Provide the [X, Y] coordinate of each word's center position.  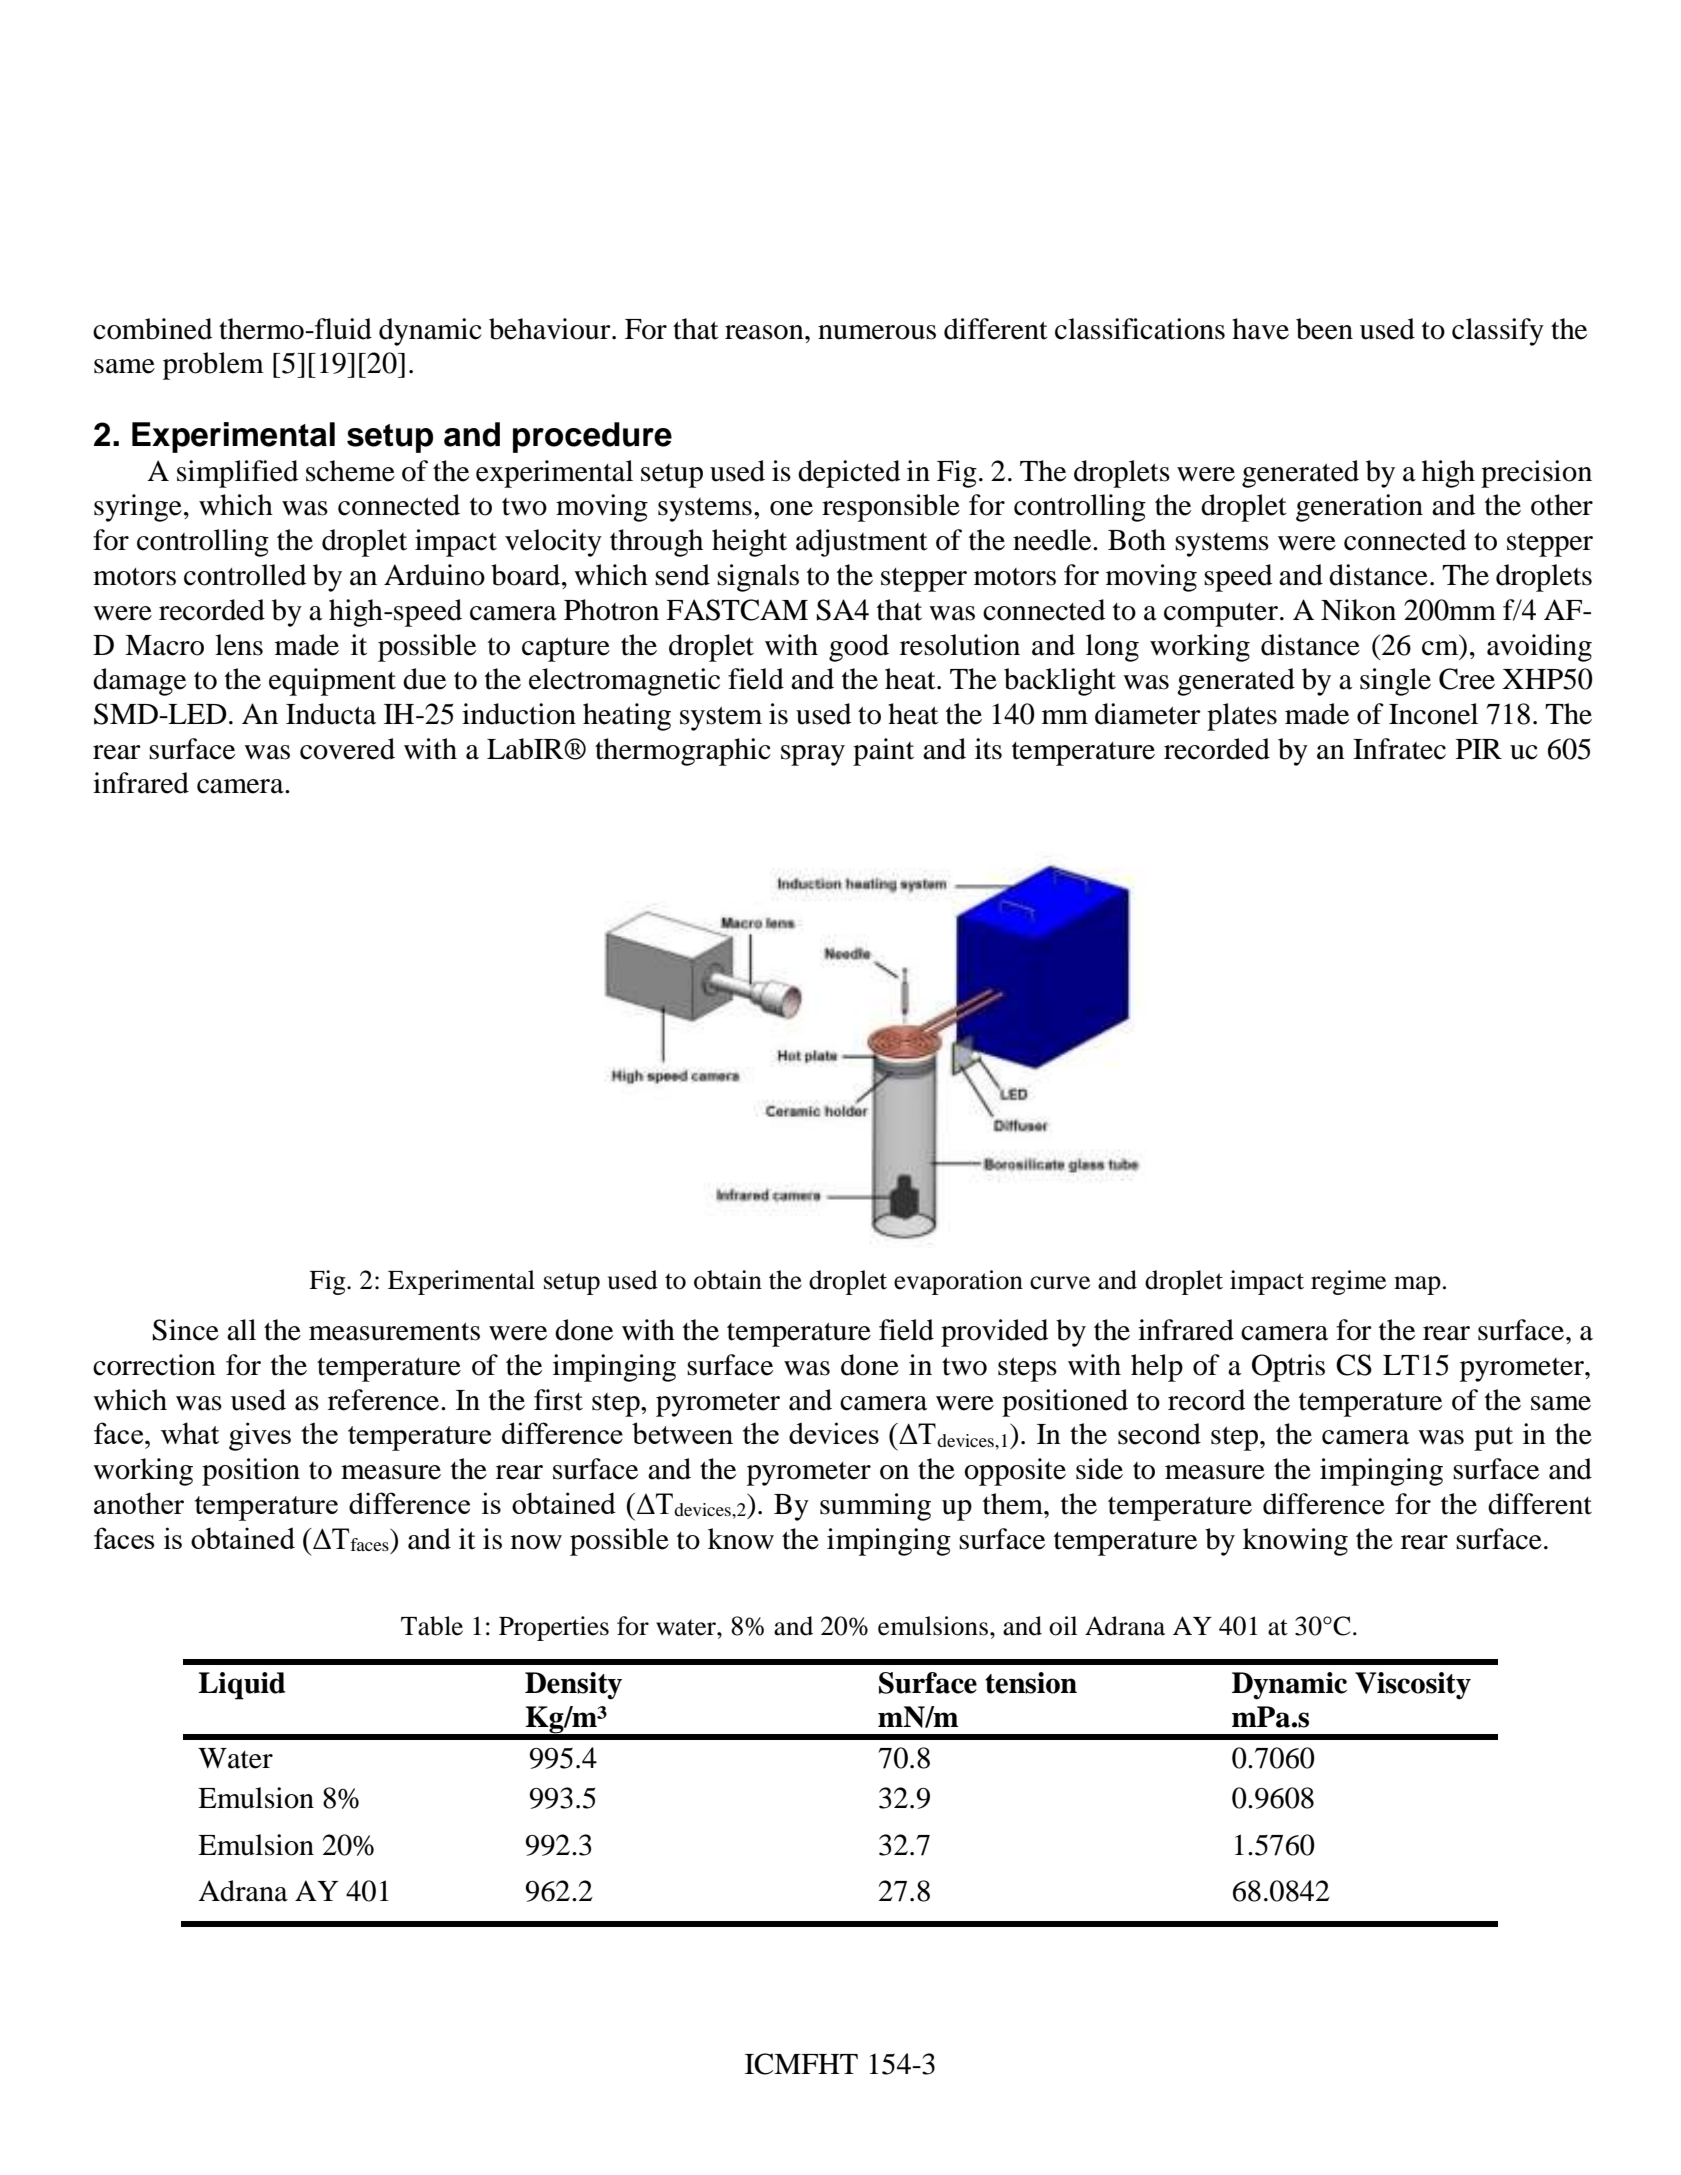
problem [213, 366]
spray [813, 755]
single [1395, 682]
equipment [332, 682]
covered [347, 749]
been [1324, 329]
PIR [1479, 749]
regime [1348, 1282]
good [859, 648]
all [241, 1330]
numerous [877, 332]
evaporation [958, 1282]
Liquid [241, 1686]
